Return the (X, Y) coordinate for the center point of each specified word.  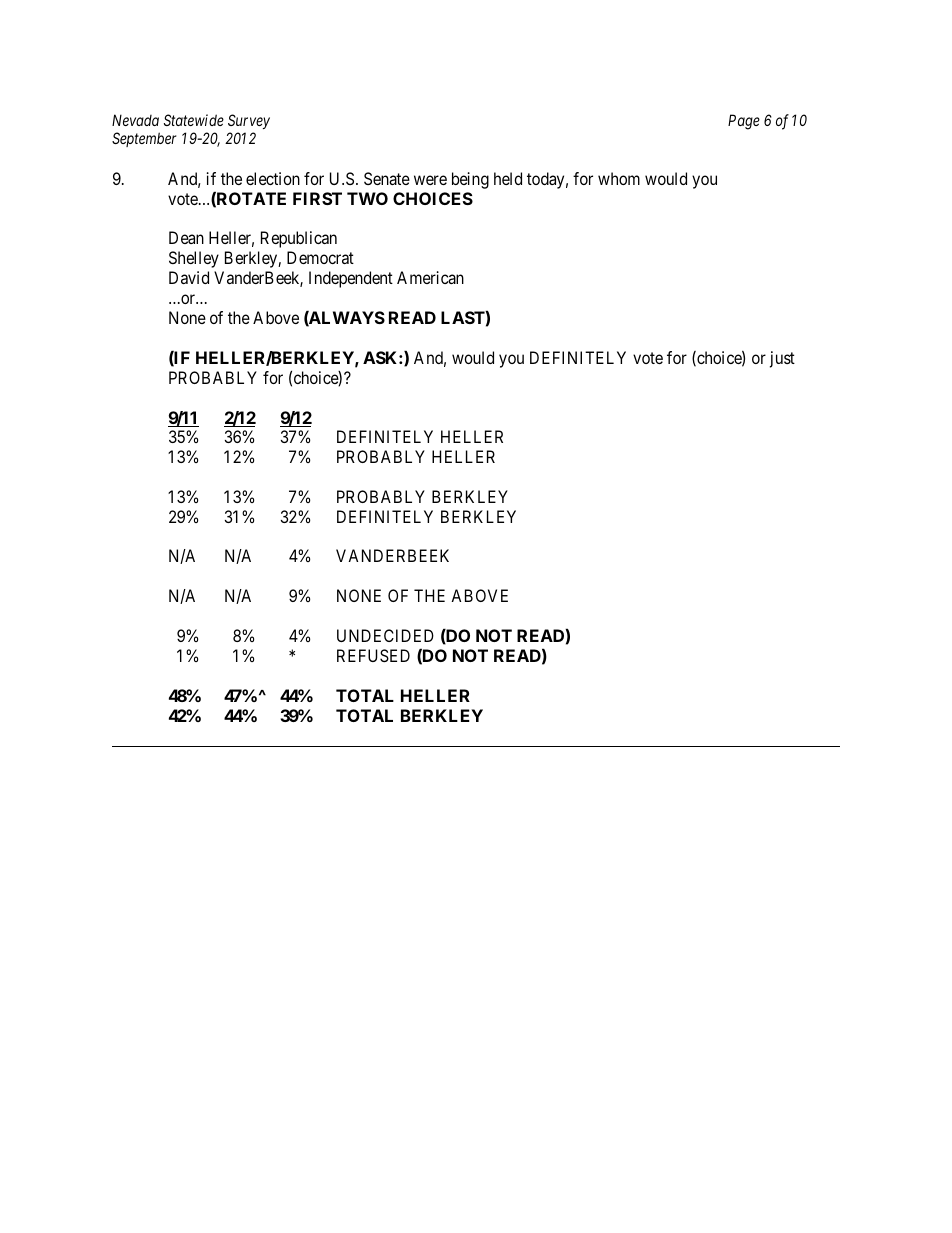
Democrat (320, 257)
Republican (299, 239)
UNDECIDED (385, 635)
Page (744, 122)
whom (619, 178)
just (782, 359)
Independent (351, 279)
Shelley (194, 259)
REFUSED (373, 655)
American (430, 277)
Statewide (194, 120)
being (470, 180)
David (189, 277)
